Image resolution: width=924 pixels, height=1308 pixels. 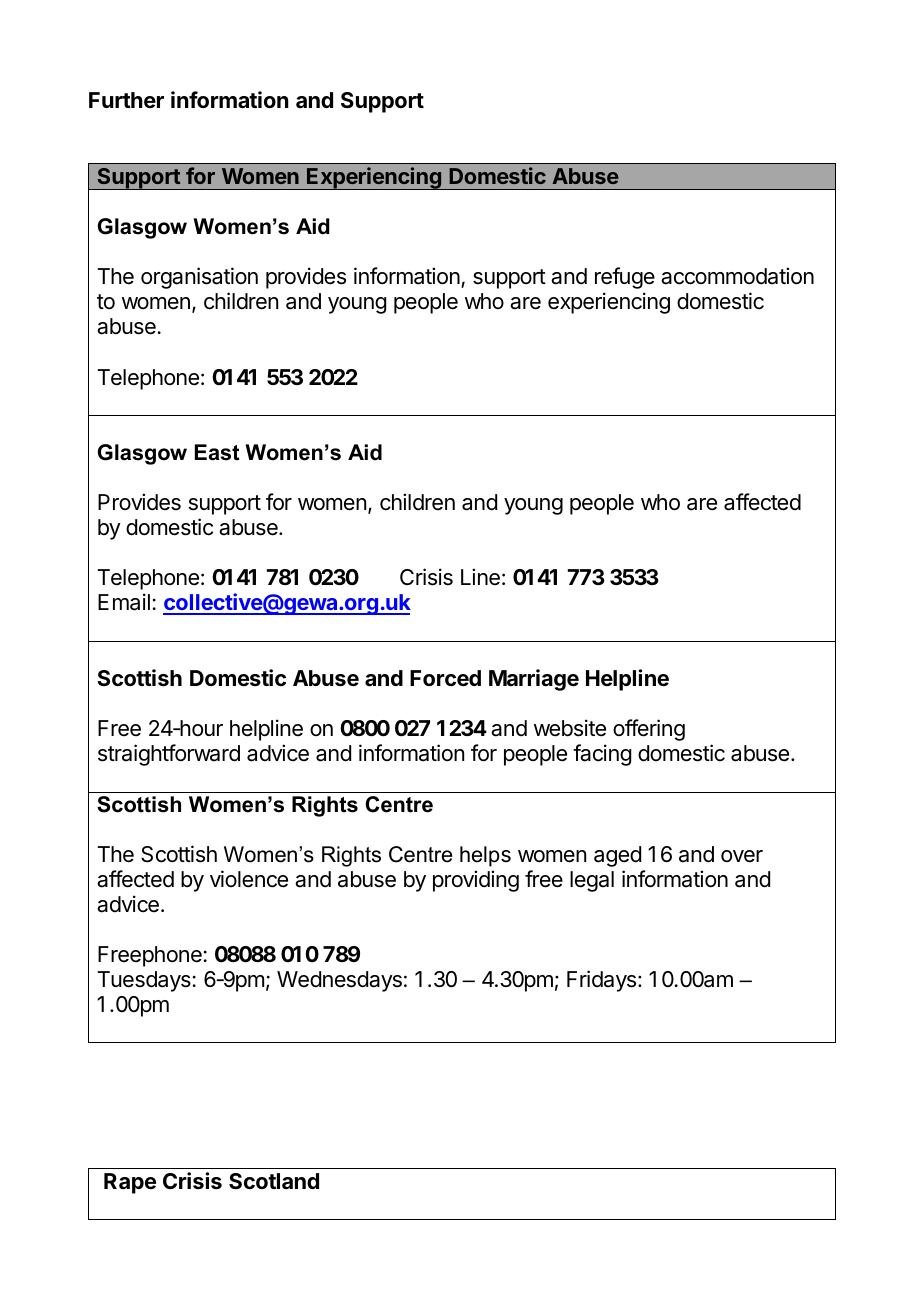 I want to click on accommodation, so click(x=737, y=276).
